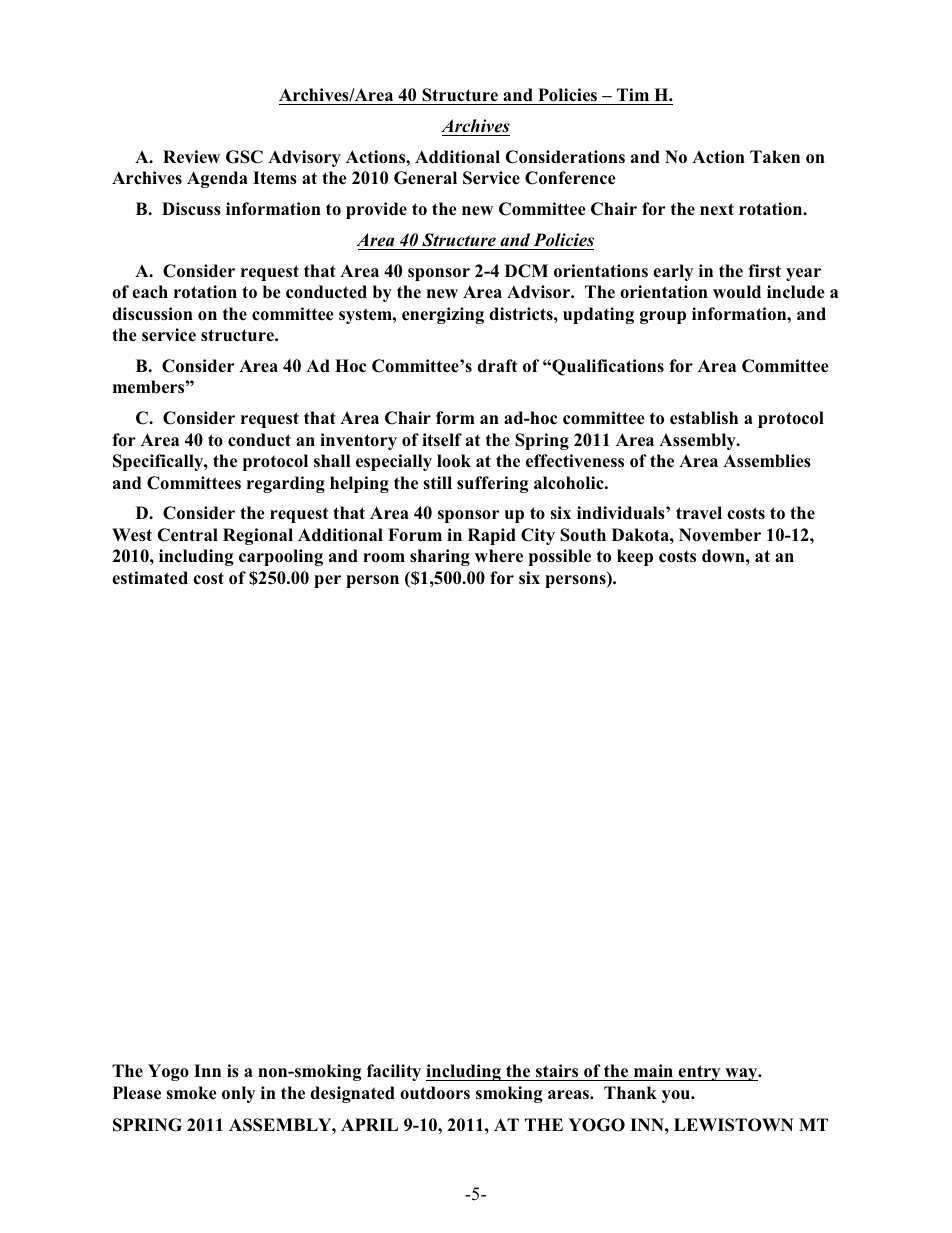 This page has width=952, height=1233. What do you see at coordinates (717, 209) in the page?
I see `next` at bounding box center [717, 209].
